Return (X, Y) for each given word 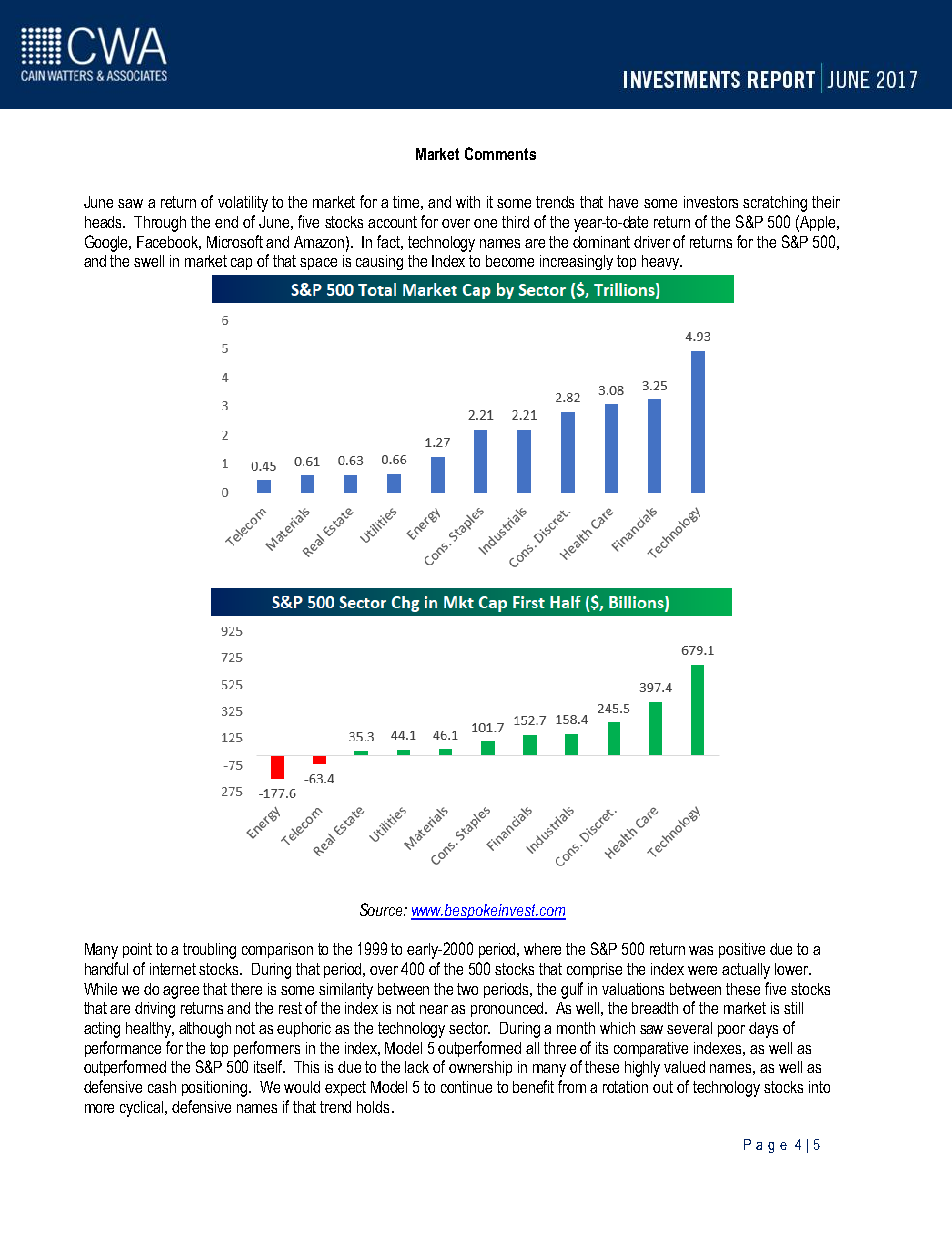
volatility (243, 204)
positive (742, 950)
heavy (661, 262)
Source (382, 909)
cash (162, 1087)
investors (711, 202)
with (468, 202)
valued (684, 1067)
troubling (209, 951)
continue (466, 1087)
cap (241, 264)
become (510, 261)
